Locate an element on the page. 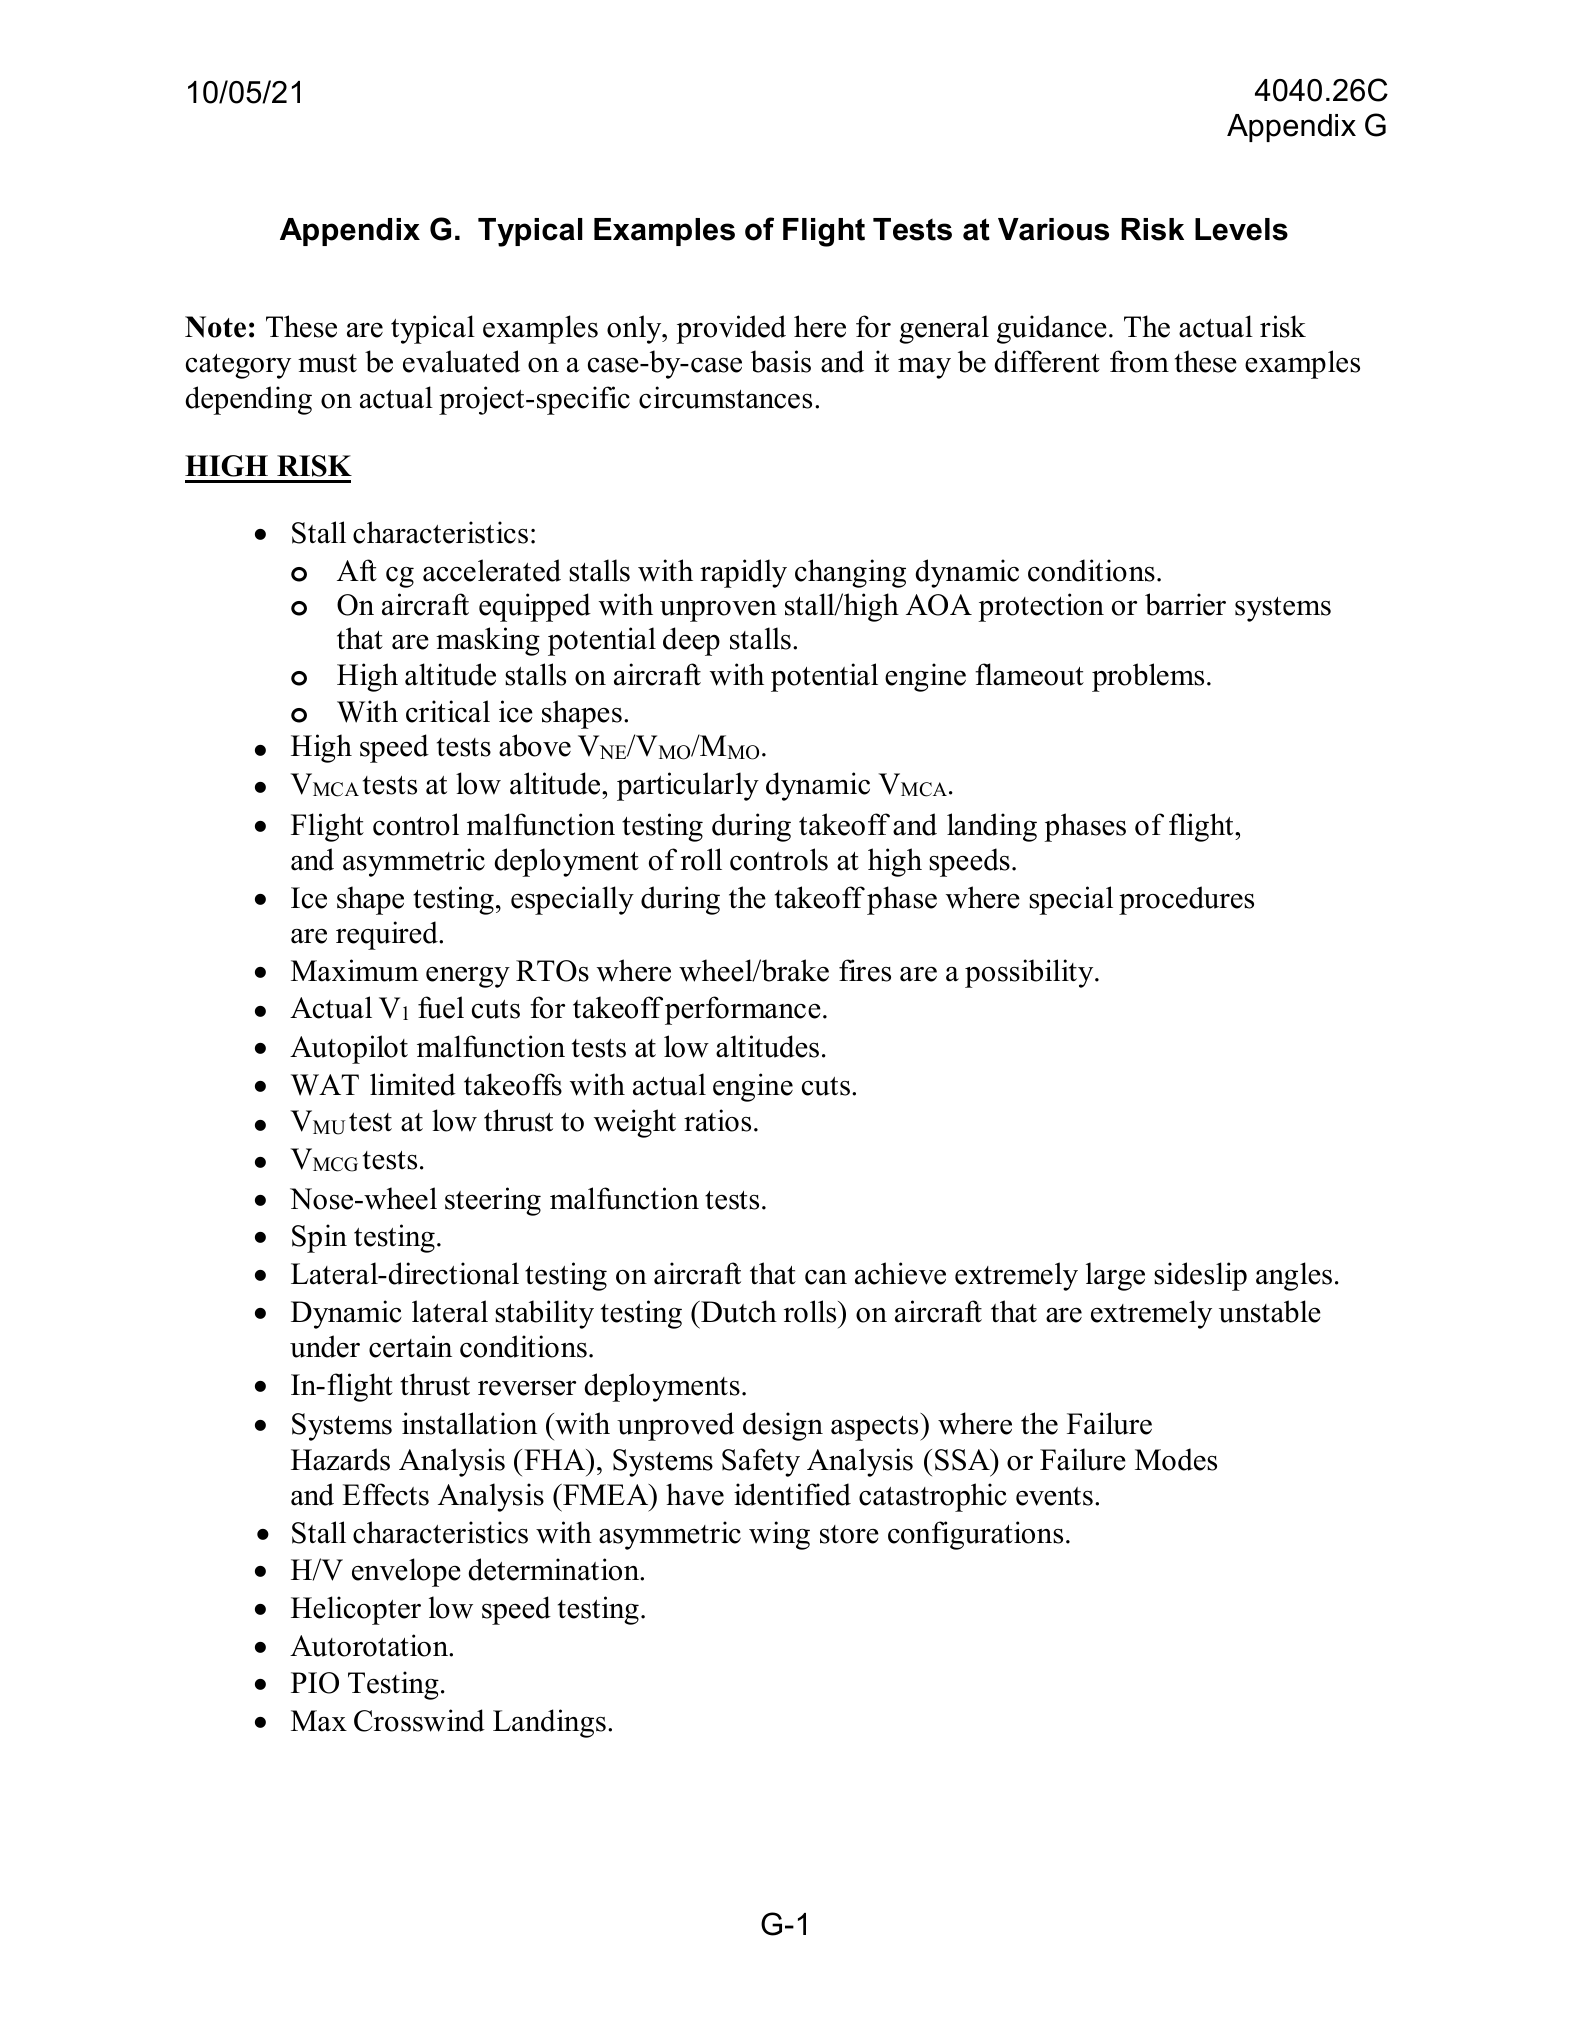 The height and width of the image is (2034, 1572). particularly is located at coordinates (688, 786).
